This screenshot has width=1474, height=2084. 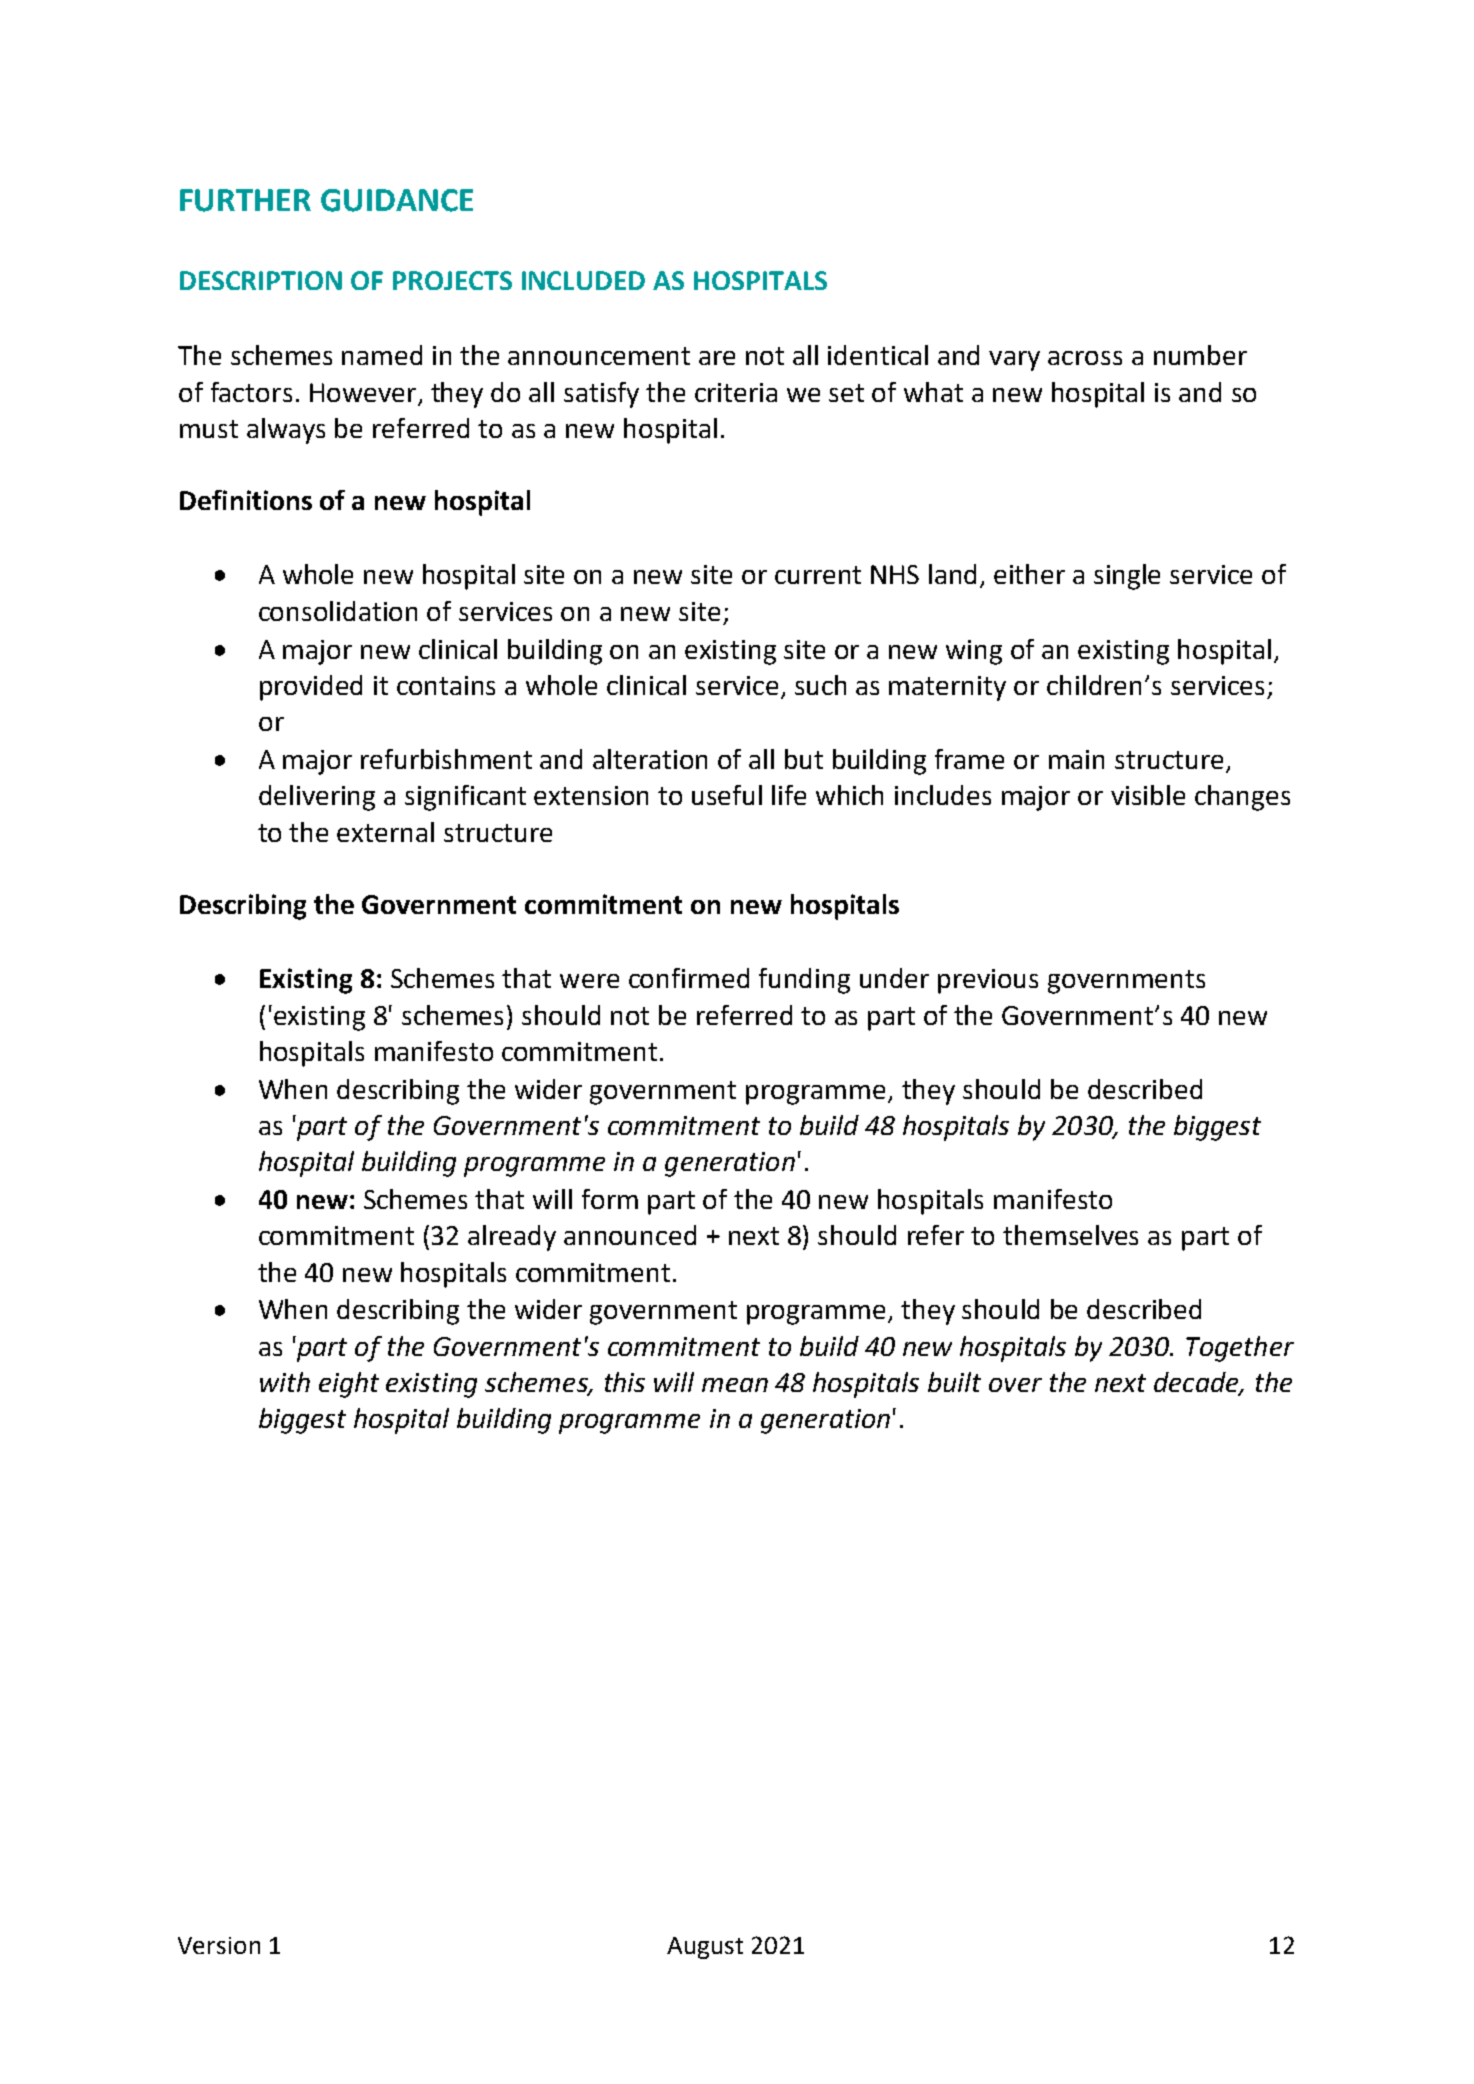 I want to click on are, so click(x=717, y=358).
